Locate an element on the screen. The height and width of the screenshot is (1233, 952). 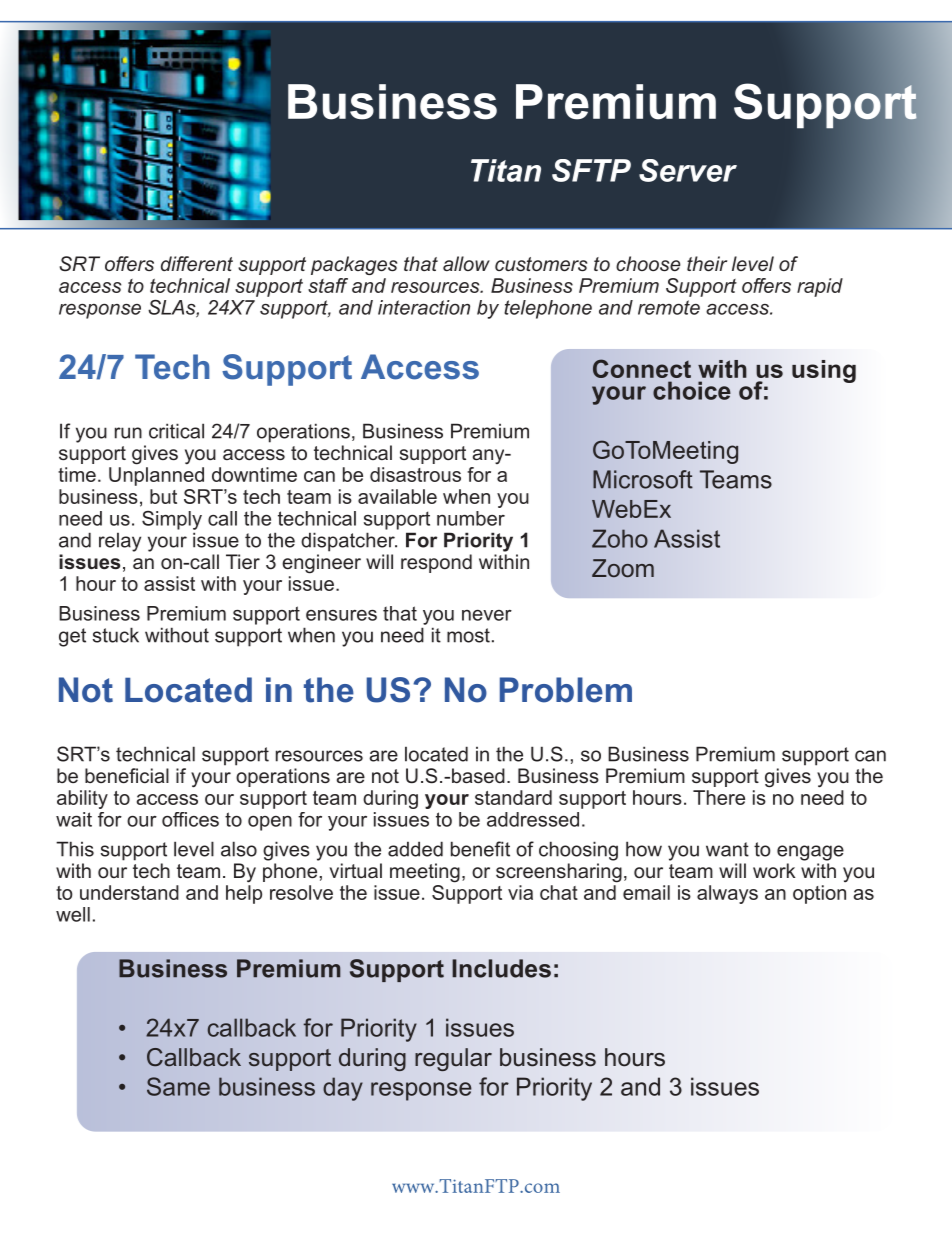
allow is located at coordinates (466, 263).
